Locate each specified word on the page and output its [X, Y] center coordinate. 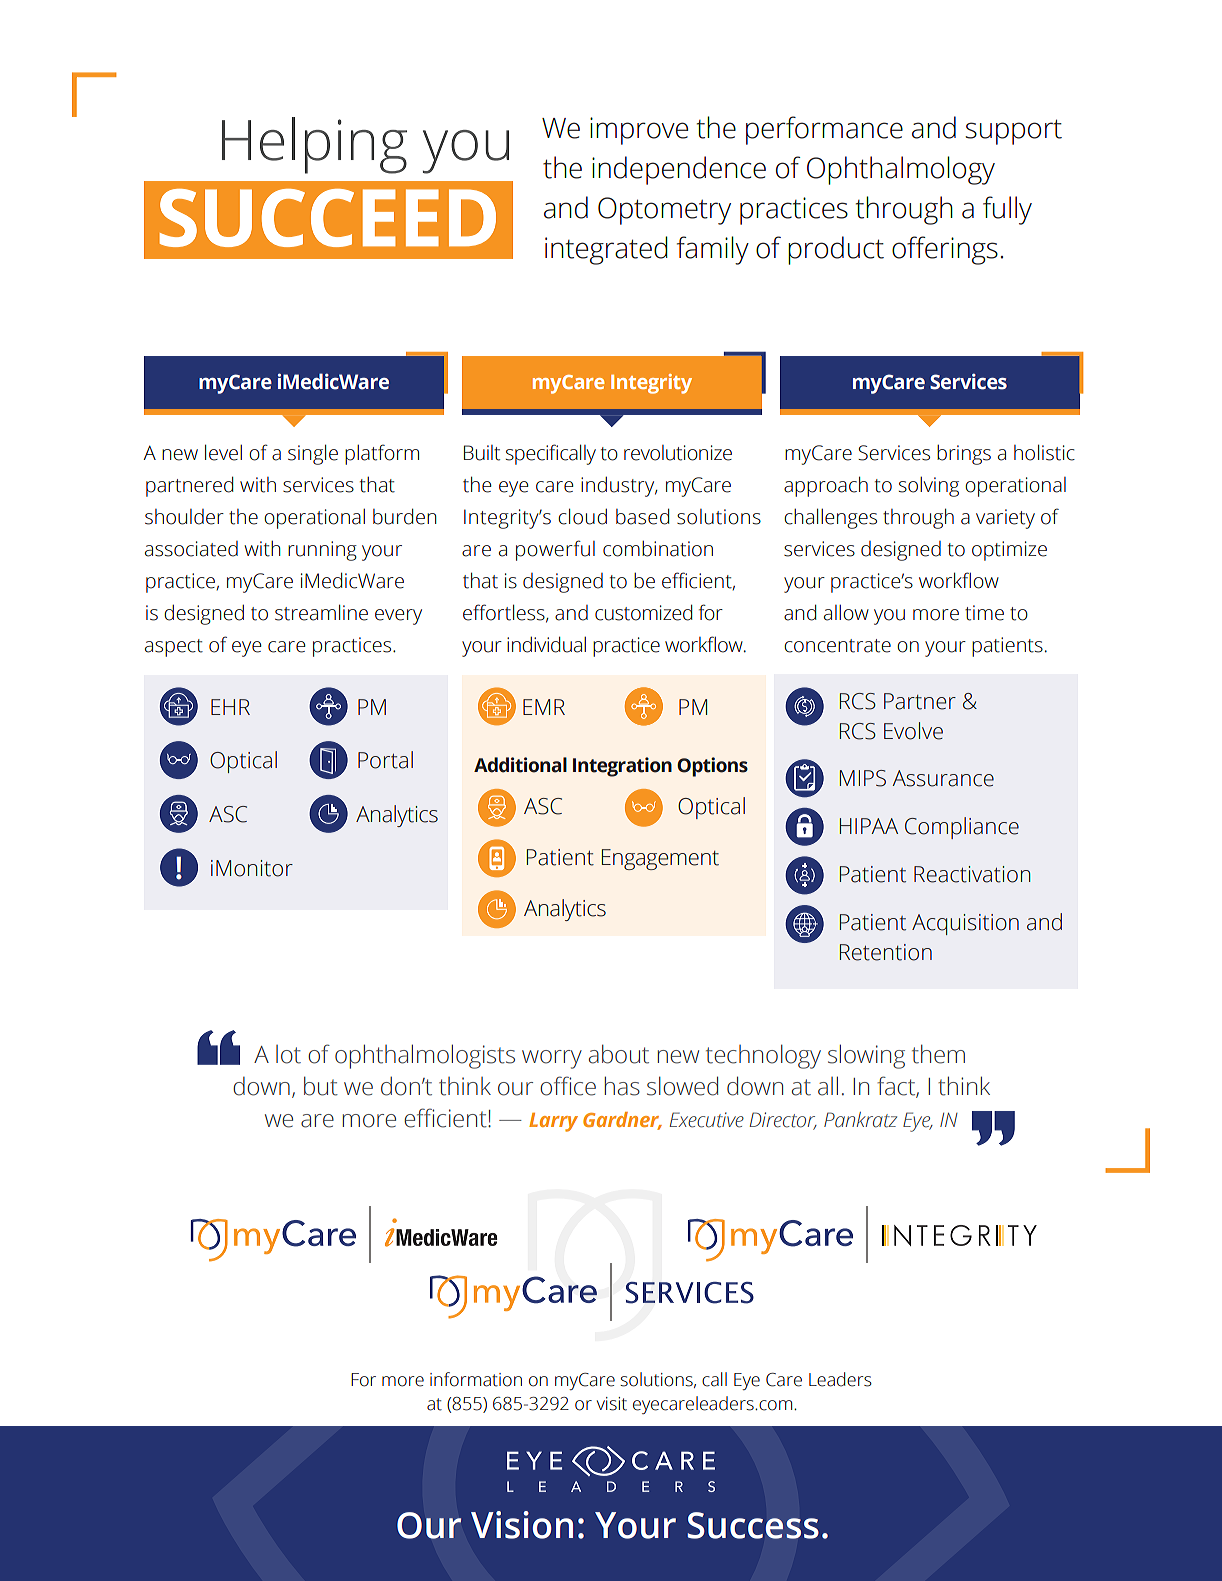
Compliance [962, 828]
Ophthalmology [901, 170]
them [938, 1054]
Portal [385, 760]
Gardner [622, 1121]
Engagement [660, 859]
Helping [314, 145]
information [476, 1379]
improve [639, 131]
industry [619, 487]
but [321, 1086]
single [313, 454]
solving [929, 487]
